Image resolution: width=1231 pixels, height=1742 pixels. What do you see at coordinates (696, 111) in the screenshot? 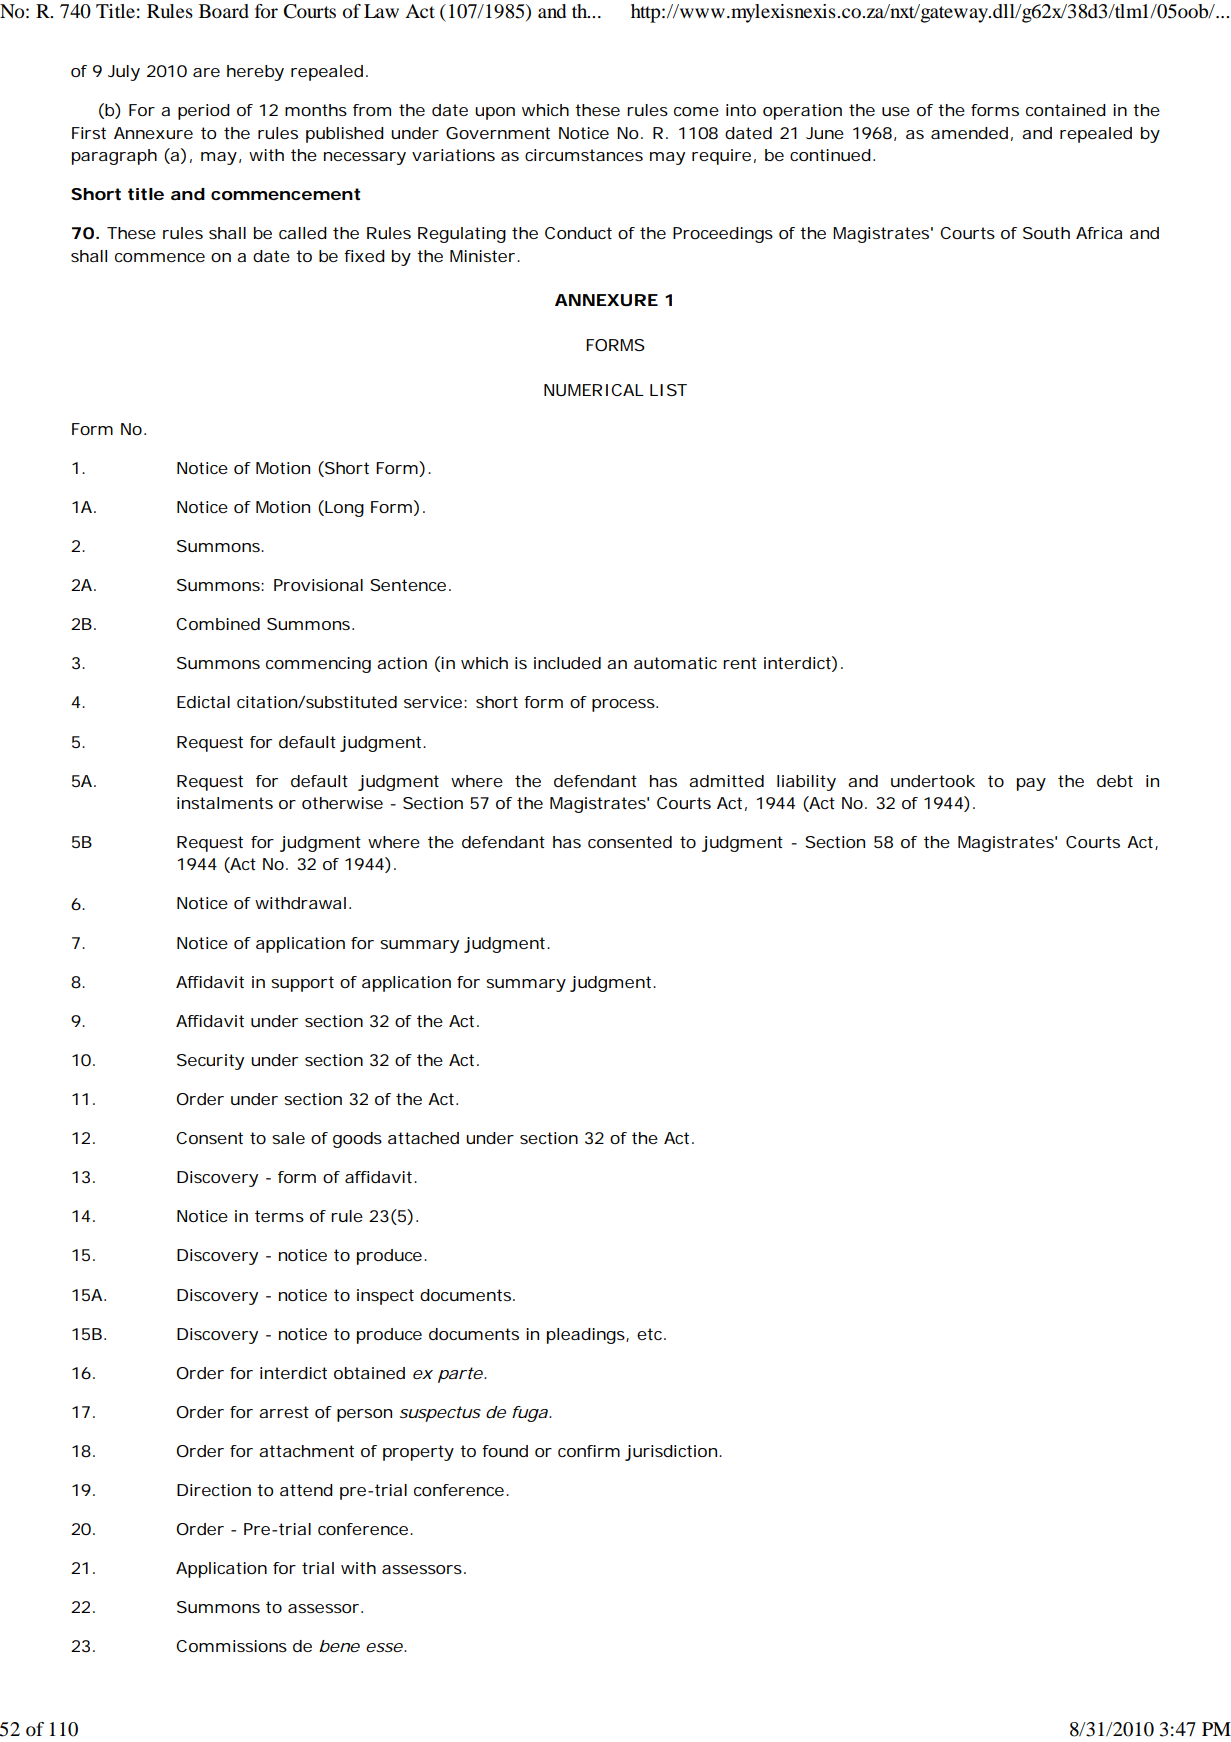
I see `come` at bounding box center [696, 111].
